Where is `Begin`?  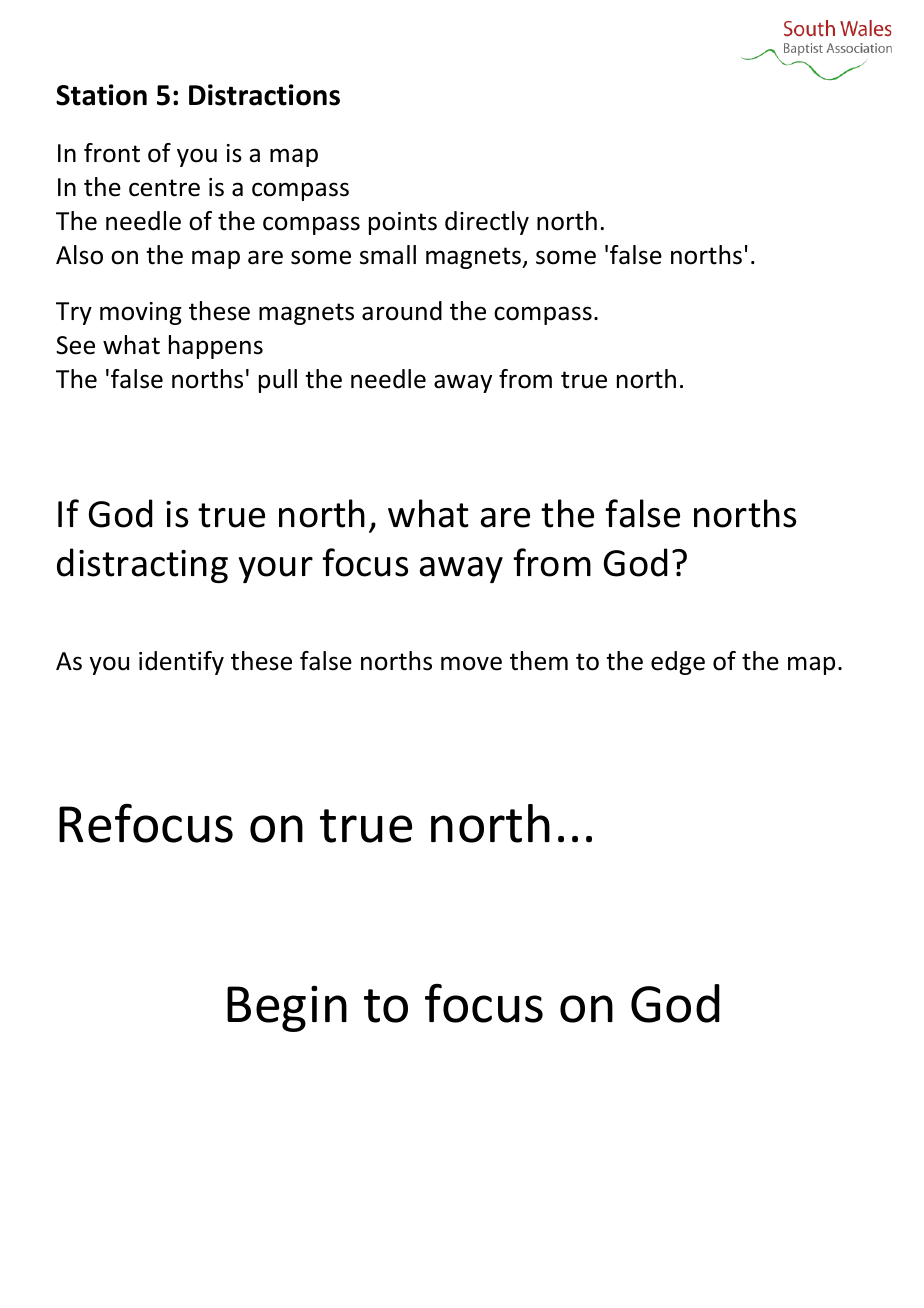 Begin is located at coordinates (287, 1008).
